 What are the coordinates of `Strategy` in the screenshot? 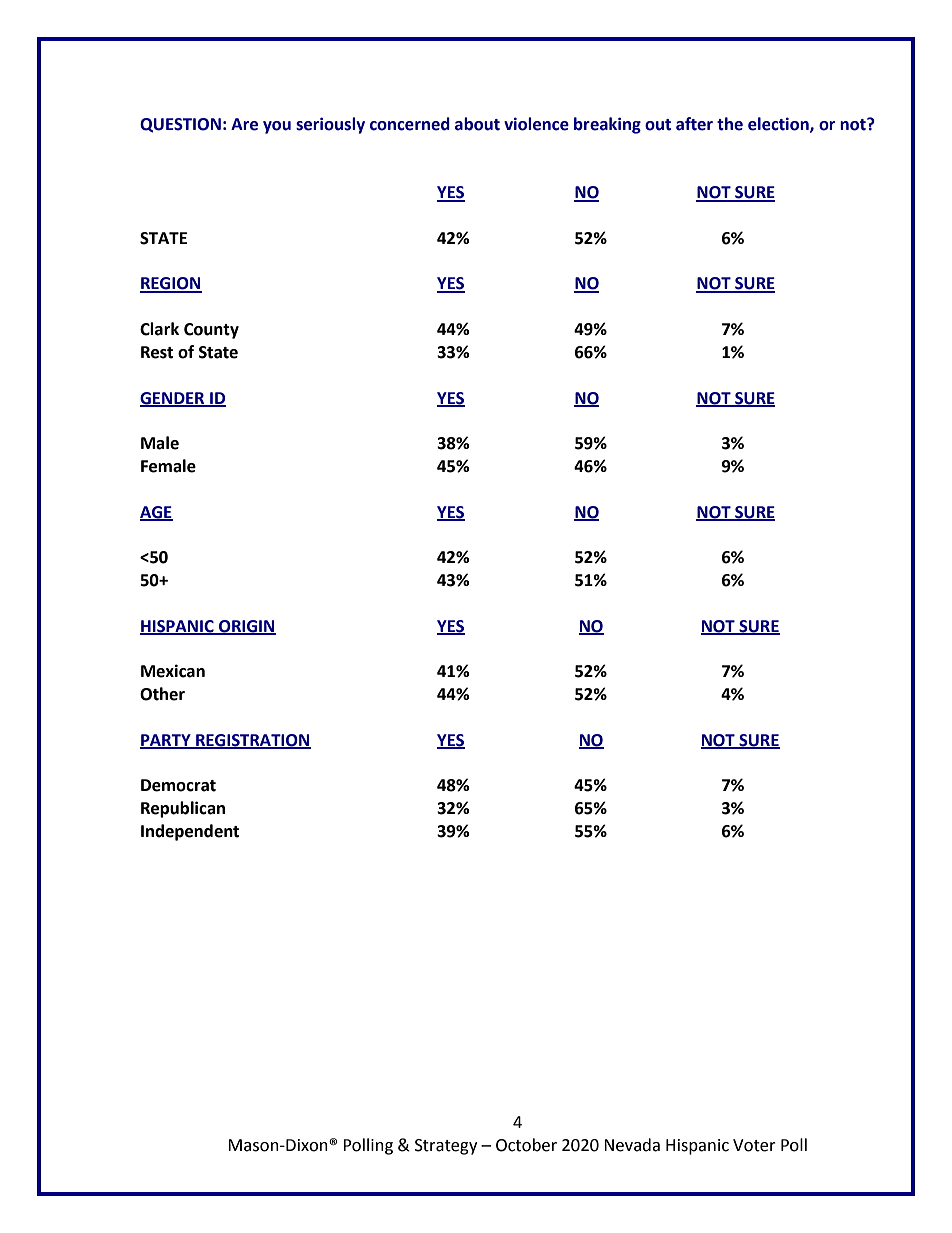 It's located at (446, 1147).
